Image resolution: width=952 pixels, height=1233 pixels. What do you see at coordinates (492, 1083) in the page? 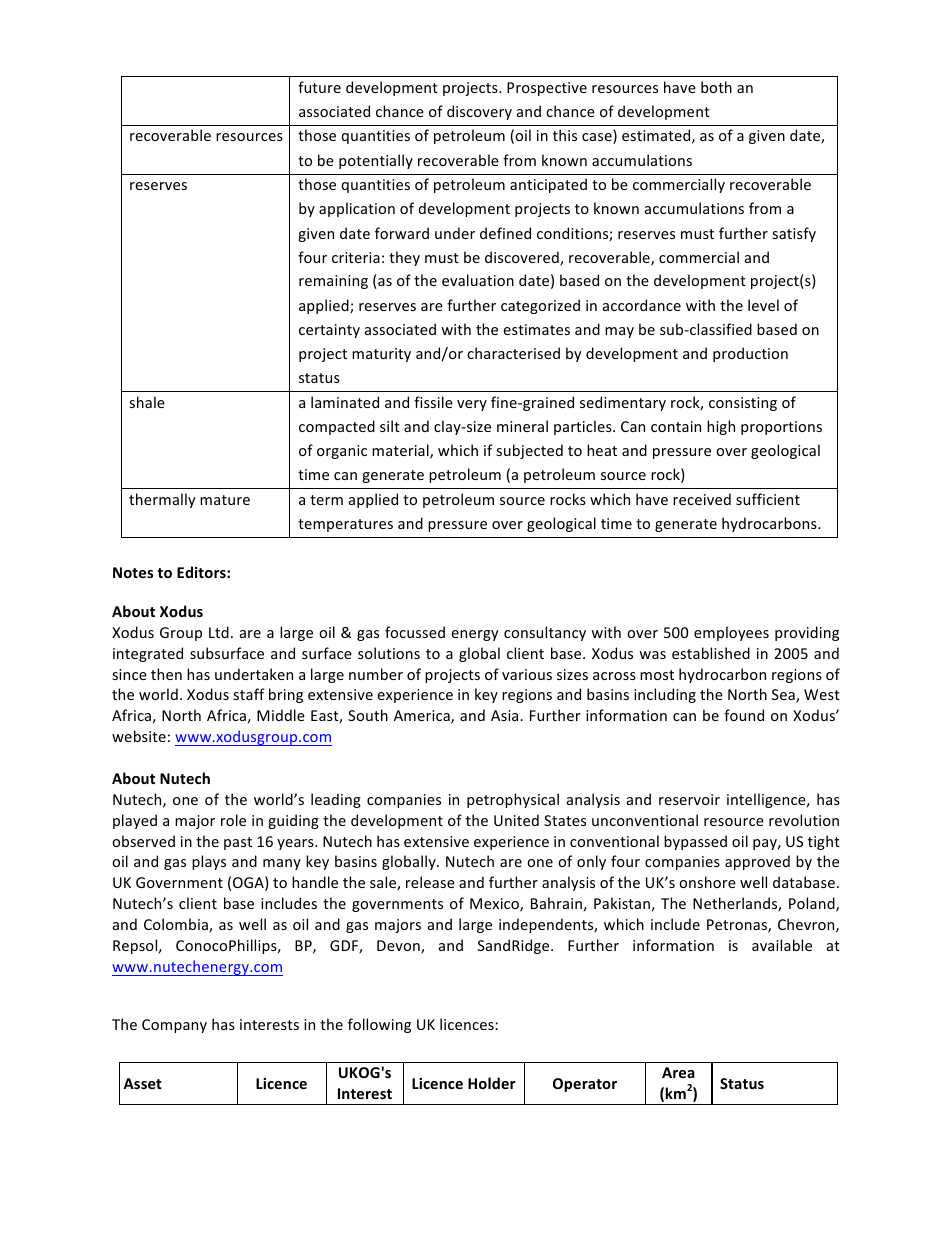
I see `Holder` at bounding box center [492, 1083].
